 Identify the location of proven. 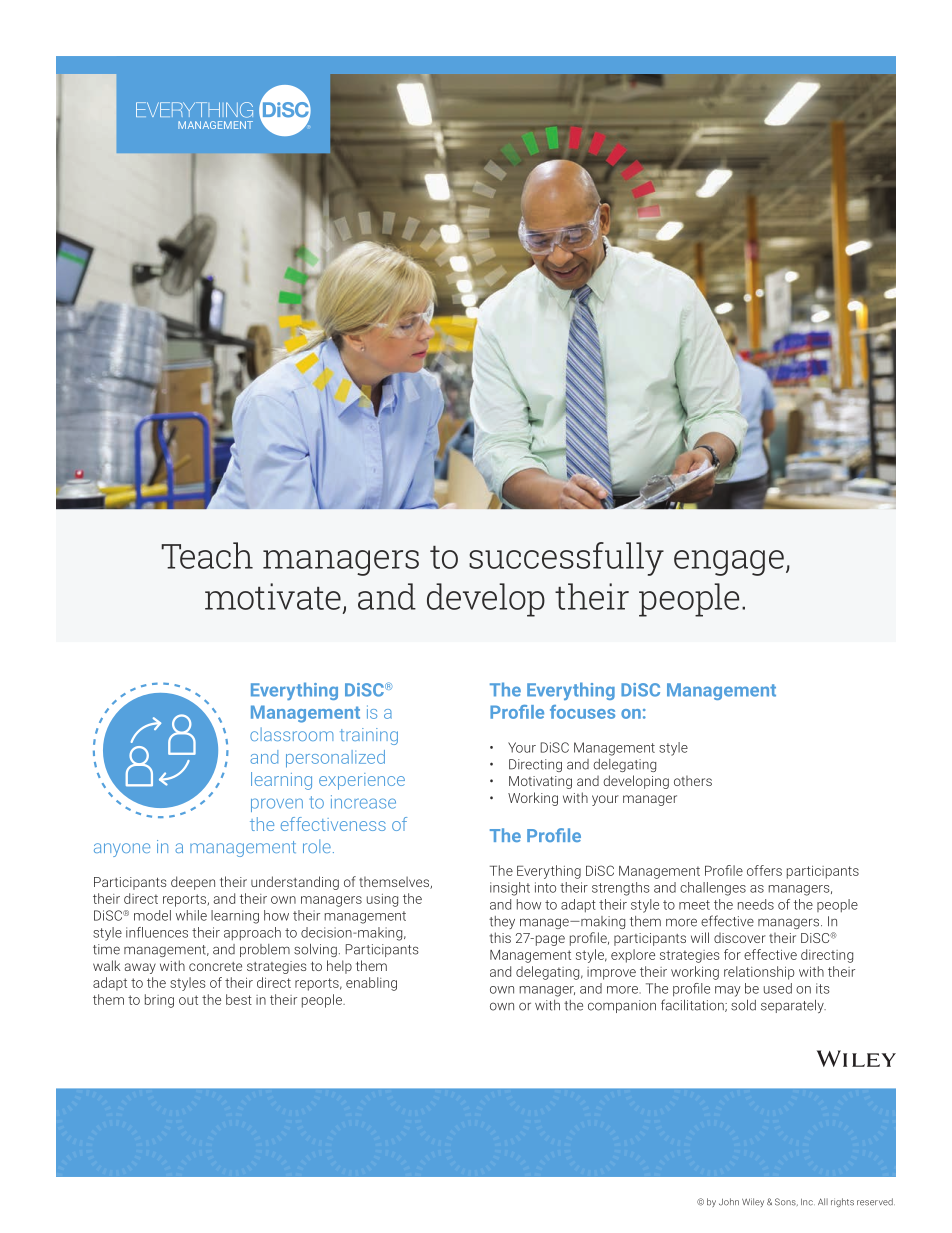
(277, 805).
